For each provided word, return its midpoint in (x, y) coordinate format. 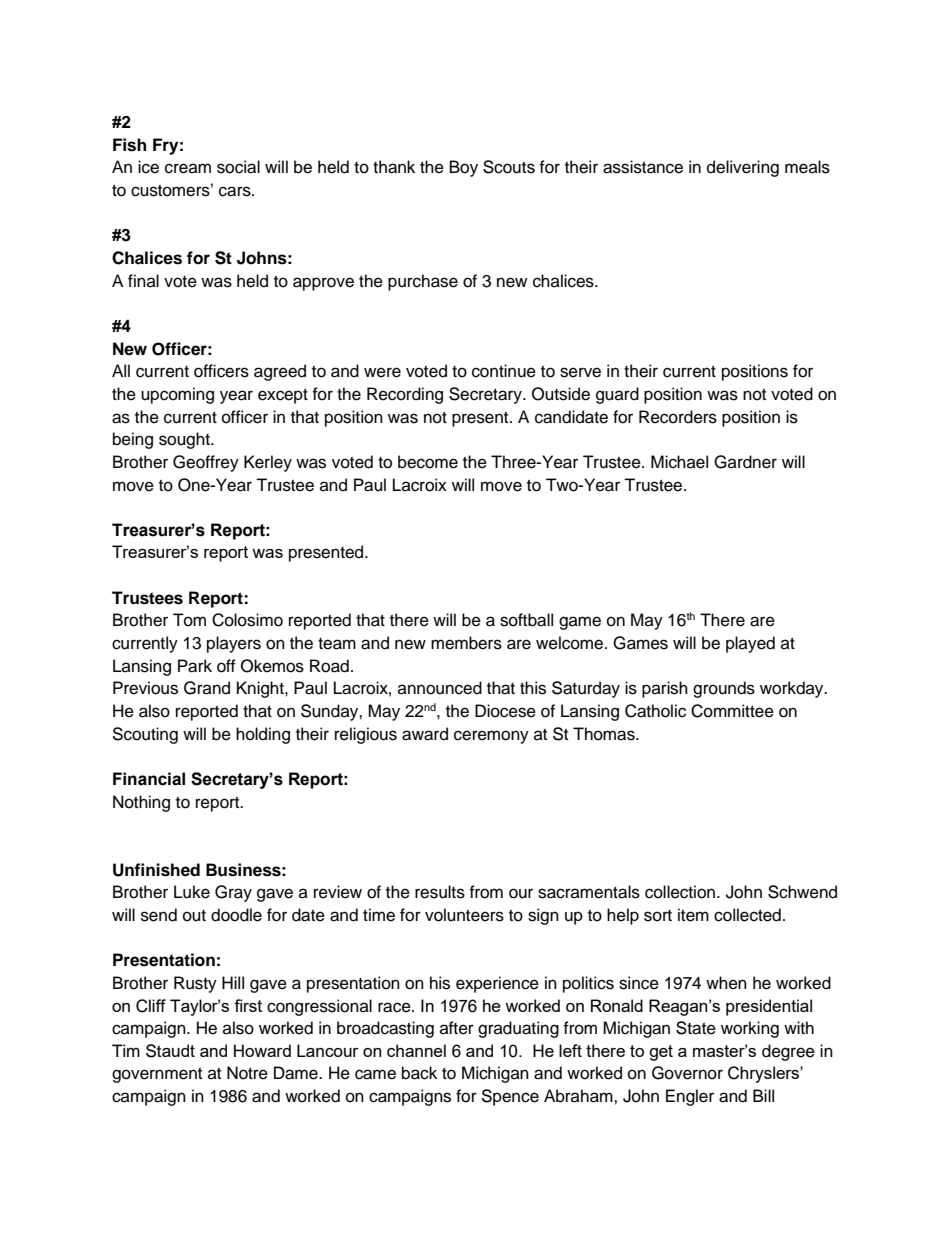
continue (504, 371)
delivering (743, 168)
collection (681, 892)
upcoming (177, 395)
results (440, 892)
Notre (247, 1073)
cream (188, 168)
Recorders (678, 417)
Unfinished (156, 870)
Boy (464, 168)
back (419, 1073)
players (234, 644)
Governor (687, 1073)
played (750, 644)
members (466, 643)
